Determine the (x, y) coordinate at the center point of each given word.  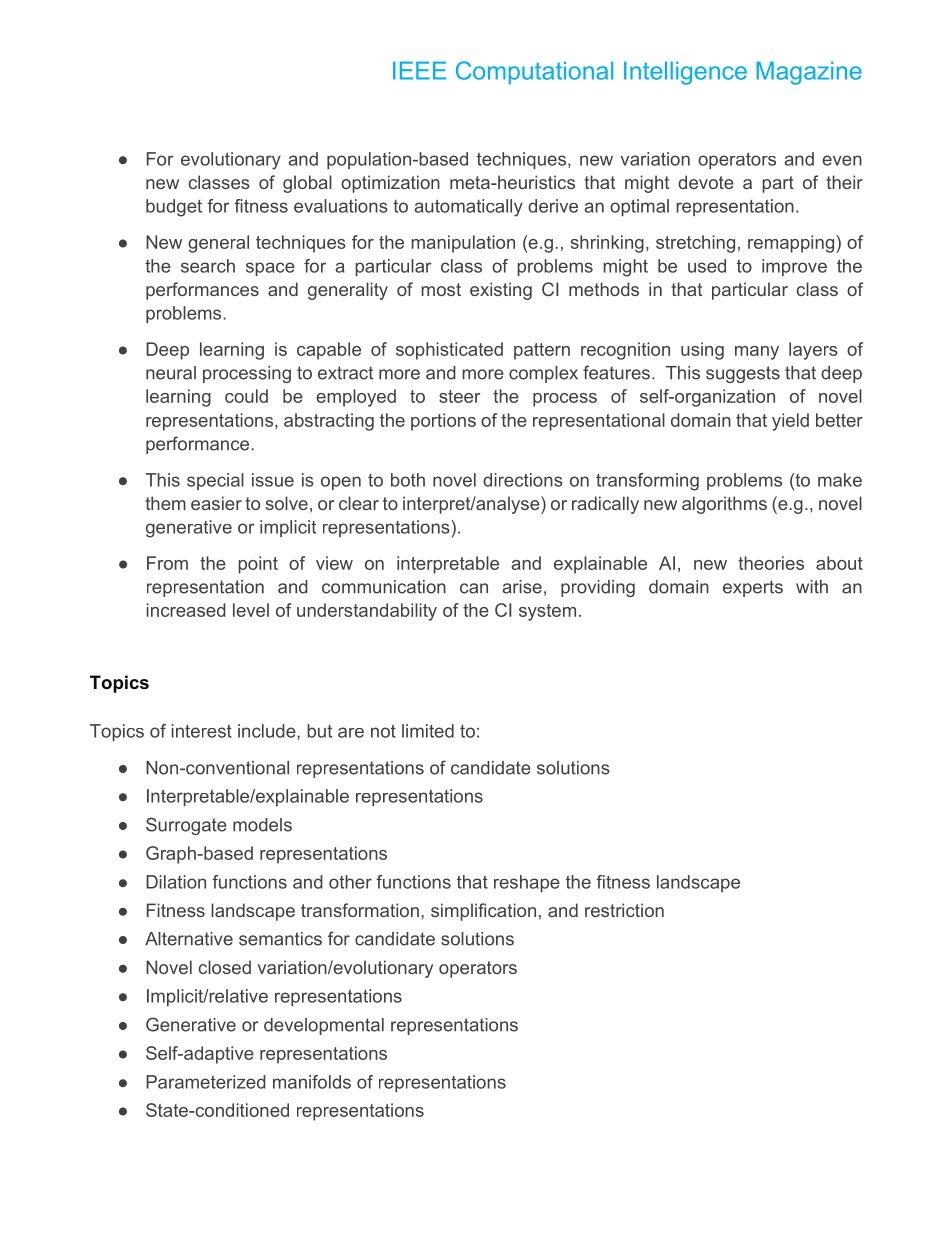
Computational (534, 73)
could (246, 396)
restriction (624, 910)
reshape (527, 883)
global (307, 184)
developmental (324, 1026)
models (262, 825)
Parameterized (206, 1082)
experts (753, 588)
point (258, 565)
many (757, 353)
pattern (542, 351)
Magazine (809, 73)
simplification (483, 912)
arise (522, 587)
